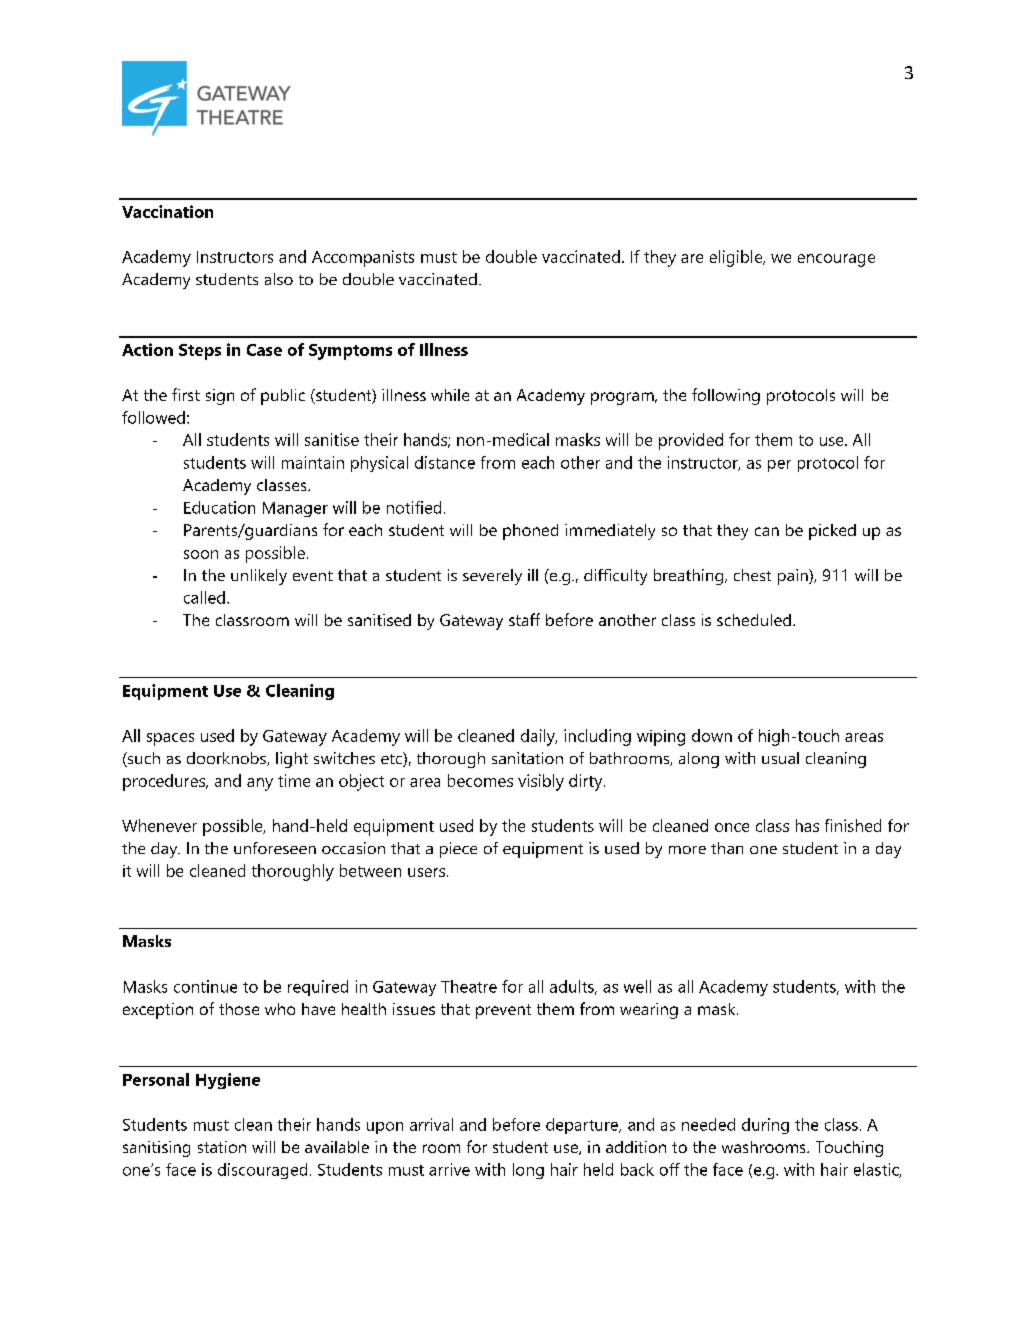 The width and height of the image is (1036, 1341). What do you see at coordinates (350, 352) in the image?
I see `Symptoms` at bounding box center [350, 352].
